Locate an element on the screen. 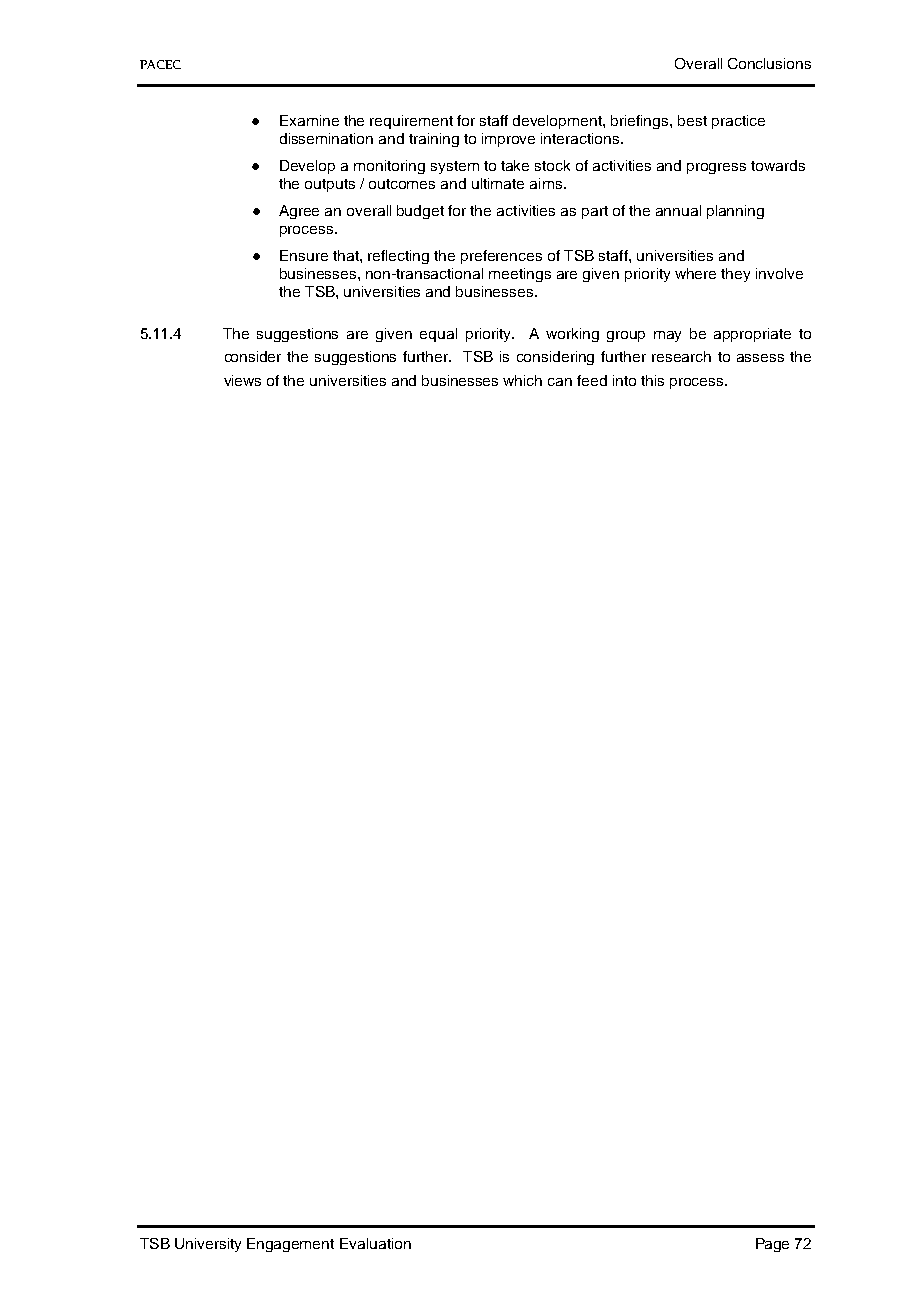 The image size is (924, 1308). Page is located at coordinates (772, 1245).
